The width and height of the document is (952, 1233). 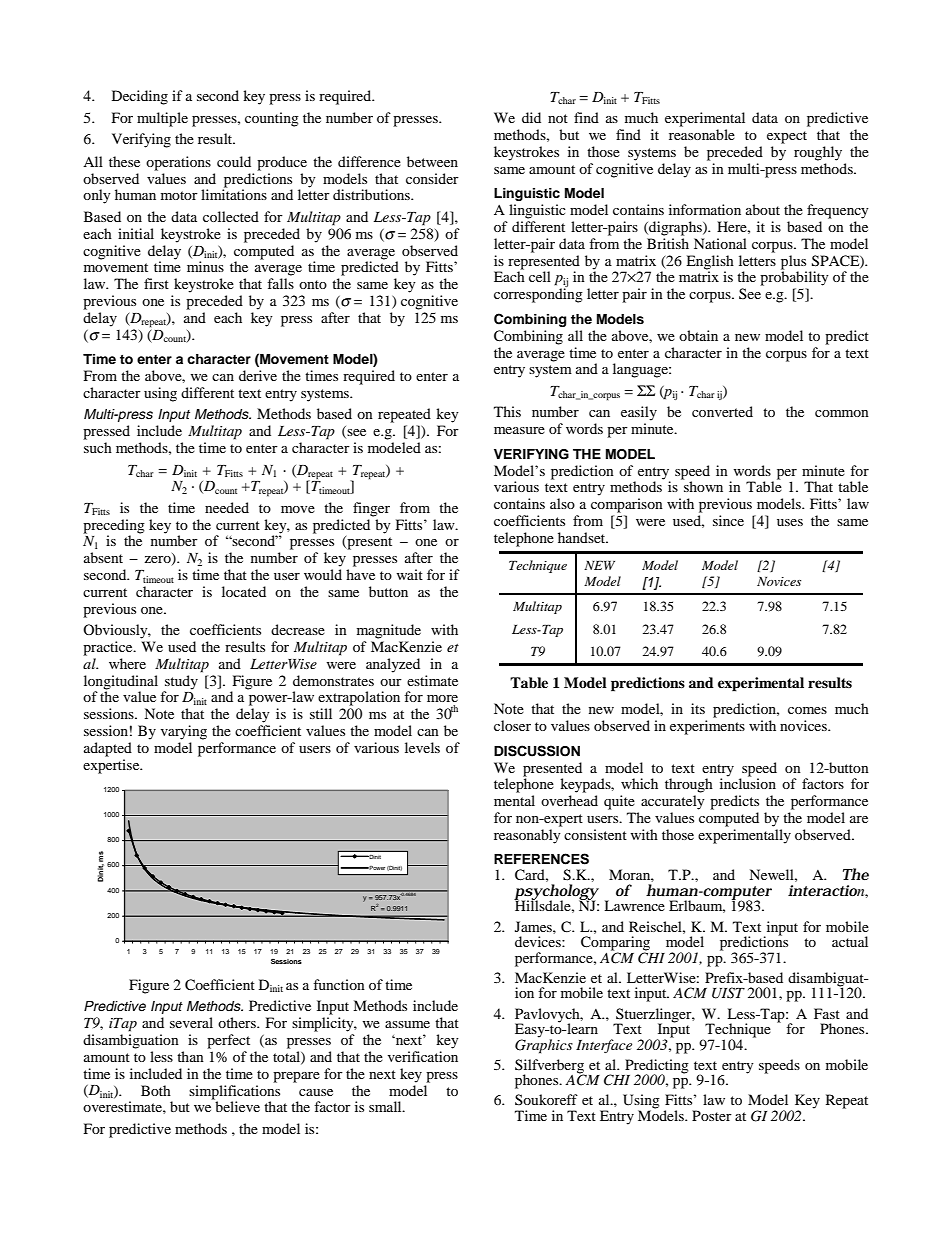 What do you see at coordinates (712, 1115) in the document?
I see `Poster` at bounding box center [712, 1115].
